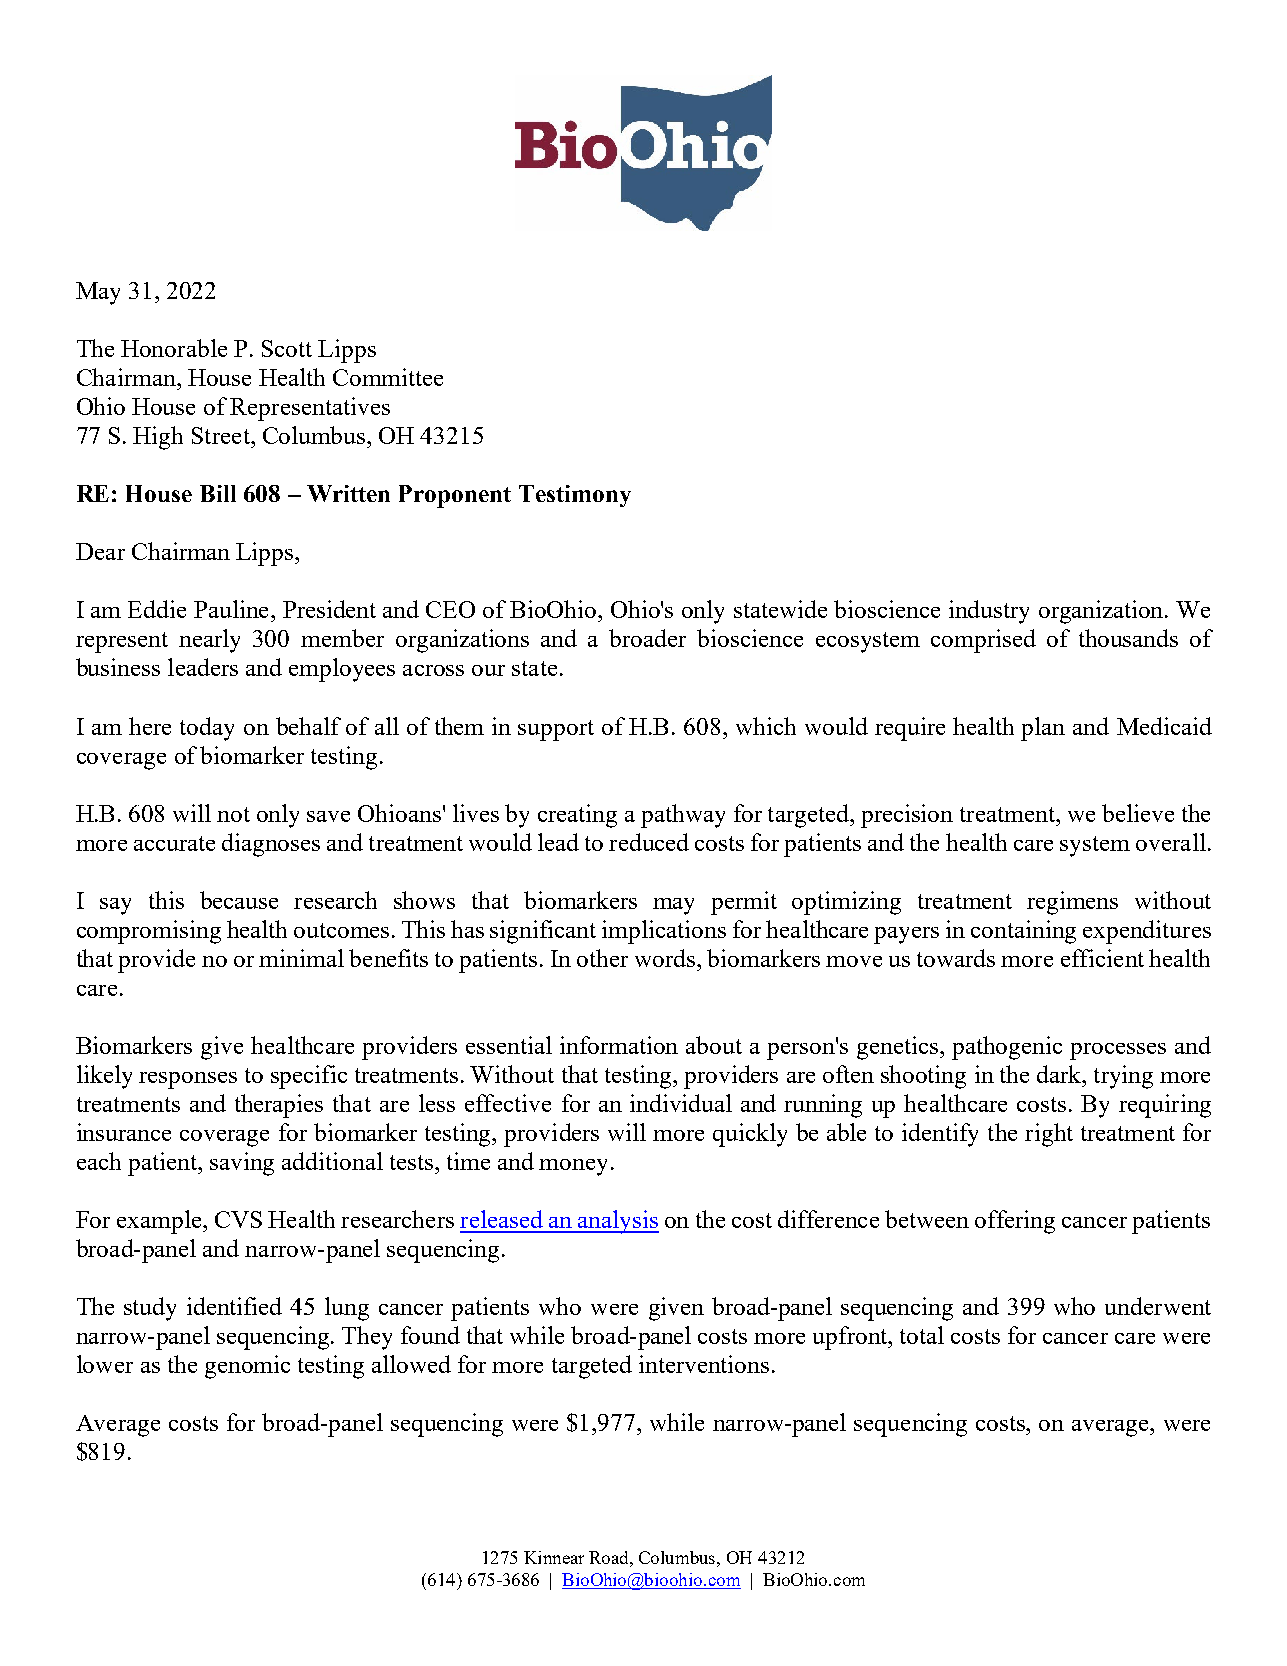 This screenshot has height=1666, width=1287. What do you see at coordinates (247, 1367) in the screenshot?
I see `genomic` at bounding box center [247, 1367].
